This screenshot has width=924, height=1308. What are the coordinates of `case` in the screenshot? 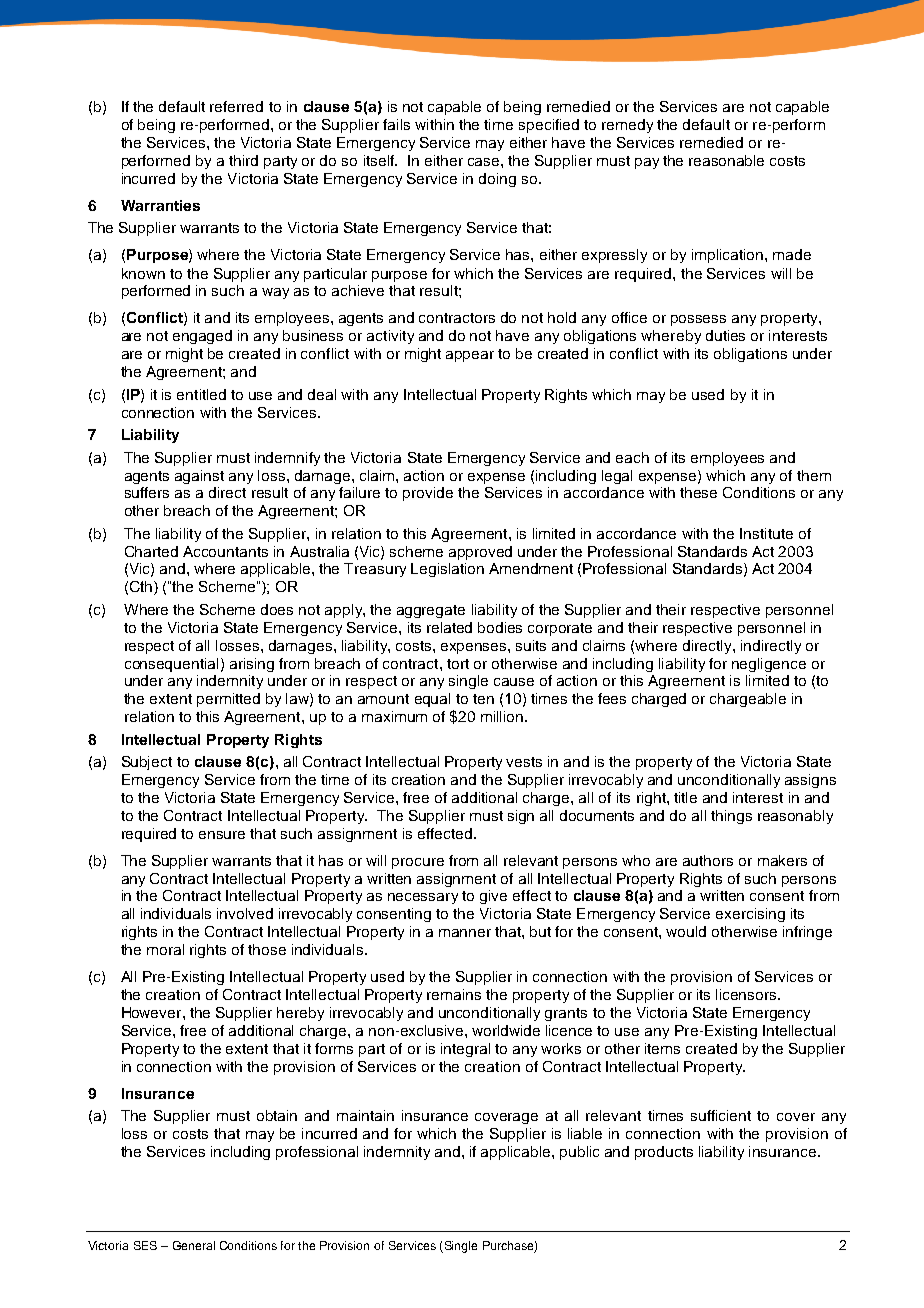 It's located at (485, 162).
